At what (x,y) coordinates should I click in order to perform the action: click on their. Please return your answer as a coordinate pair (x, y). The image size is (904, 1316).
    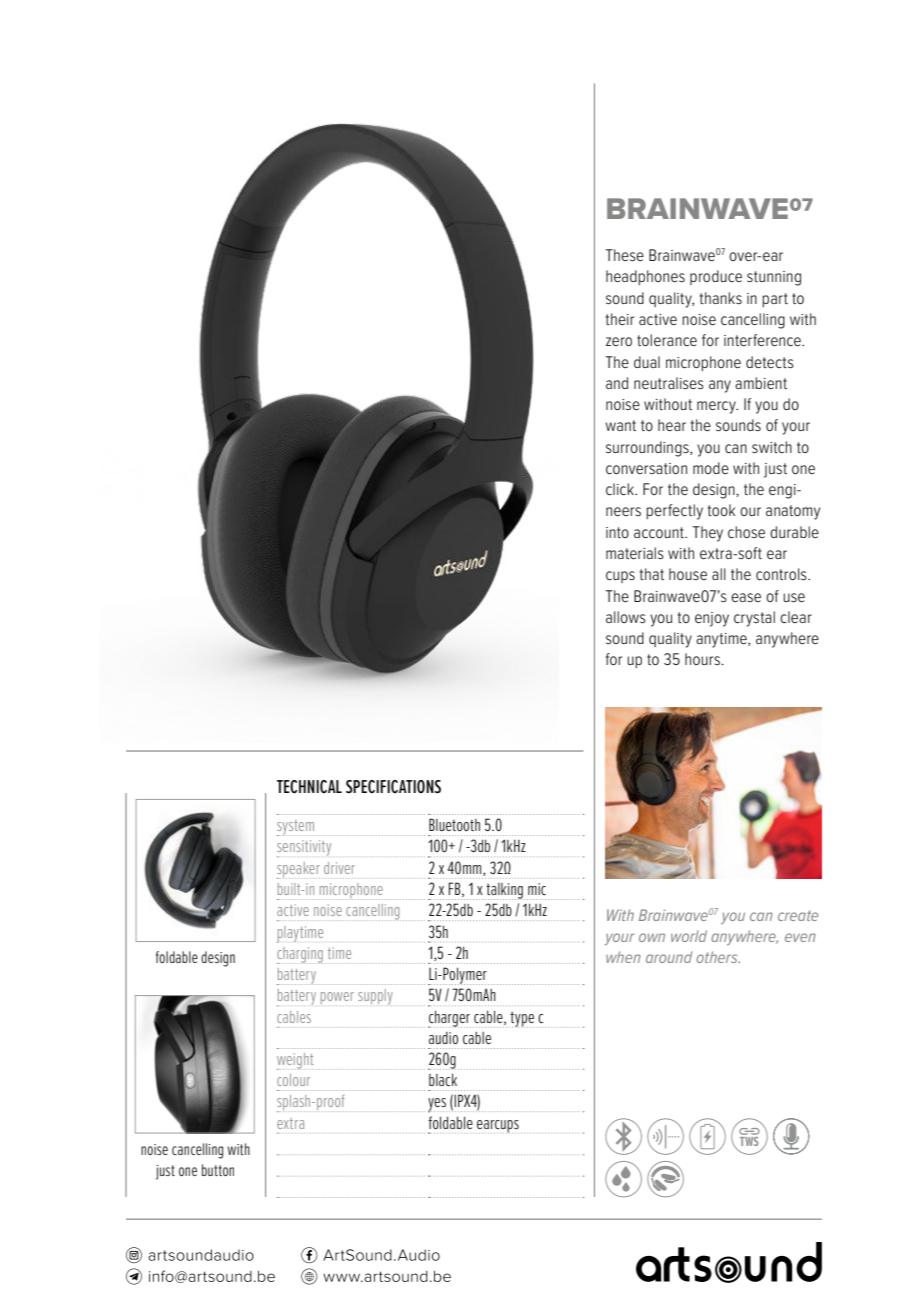
    Looking at the image, I should click on (620, 319).
